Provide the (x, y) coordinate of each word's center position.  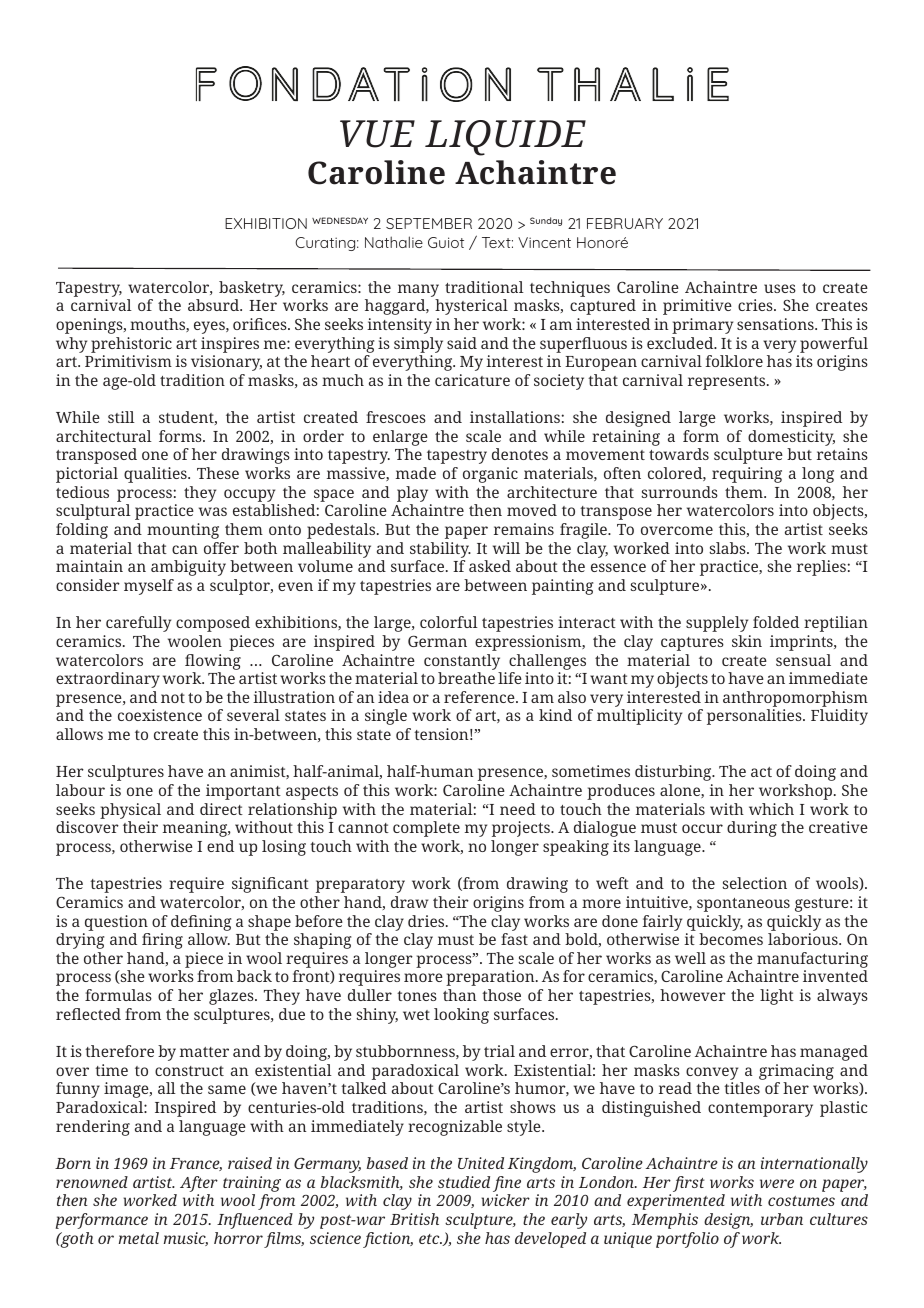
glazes (232, 997)
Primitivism (128, 361)
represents (728, 383)
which (771, 809)
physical (130, 811)
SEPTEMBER (429, 223)
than (459, 995)
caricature (472, 380)
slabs (728, 548)
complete (426, 829)
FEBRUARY (625, 223)
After (199, 1184)
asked (490, 566)
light (777, 997)
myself (149, 587)
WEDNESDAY (340, 220)
